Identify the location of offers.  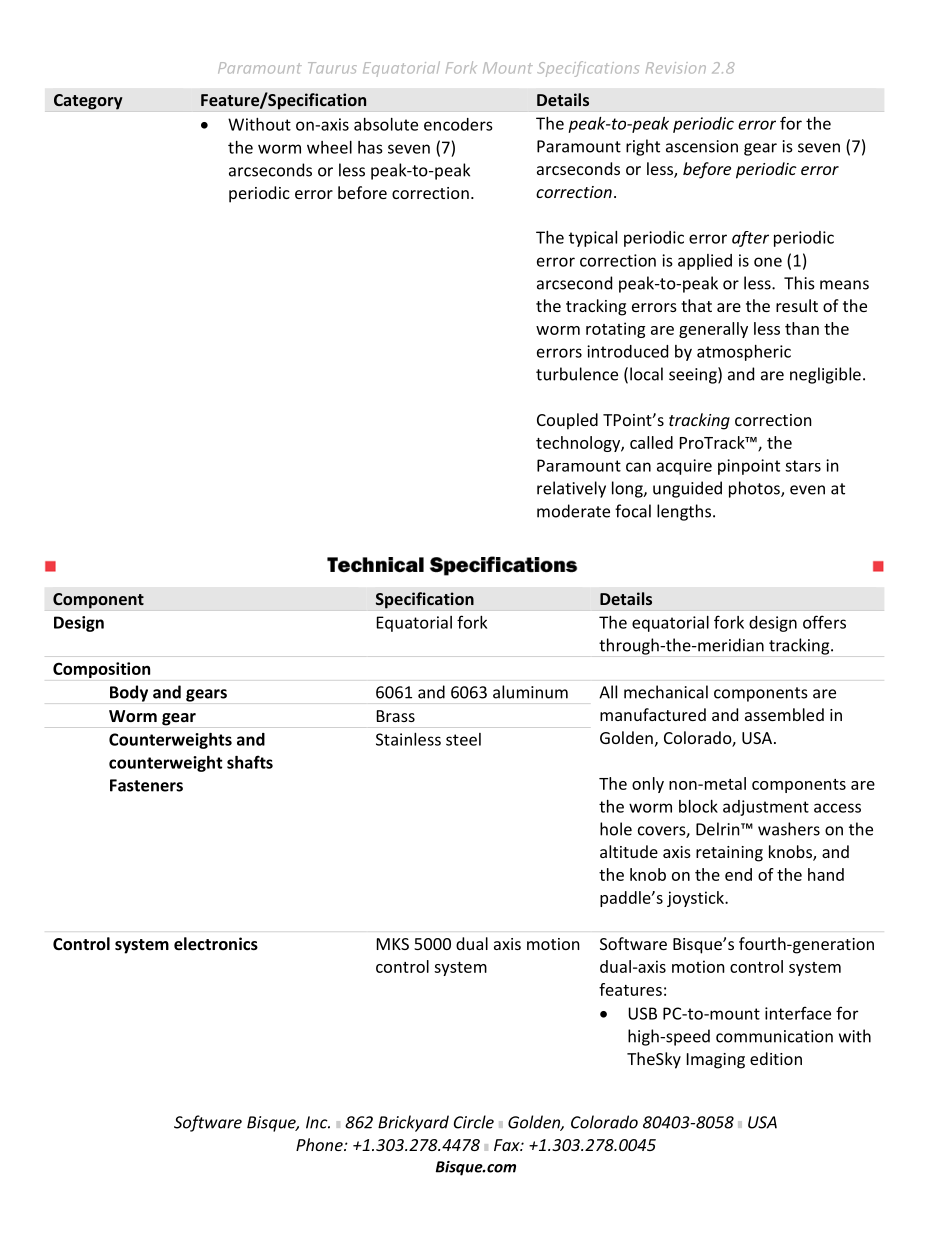
(824, 622).
